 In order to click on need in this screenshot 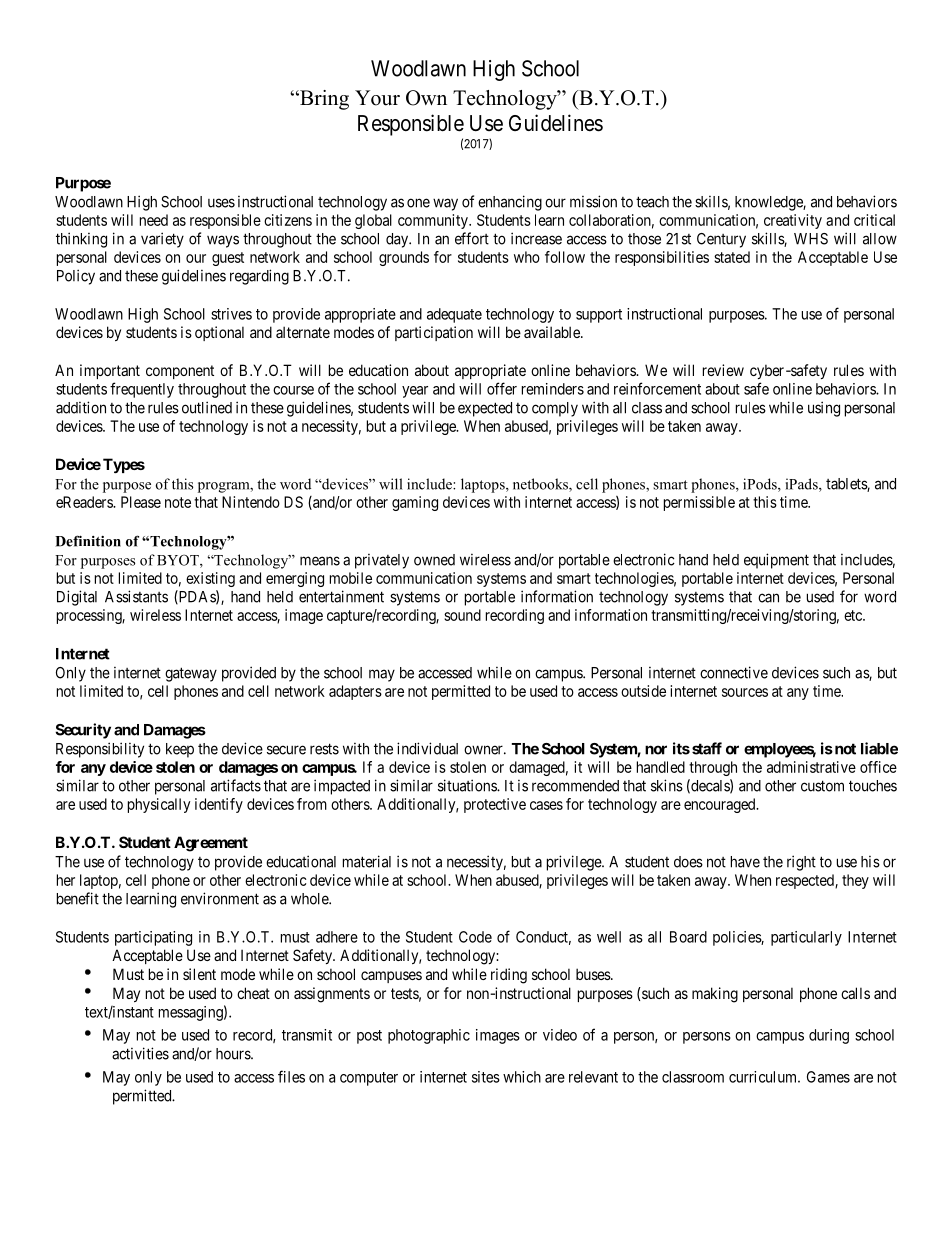, I will do `click(154, 220)`.
